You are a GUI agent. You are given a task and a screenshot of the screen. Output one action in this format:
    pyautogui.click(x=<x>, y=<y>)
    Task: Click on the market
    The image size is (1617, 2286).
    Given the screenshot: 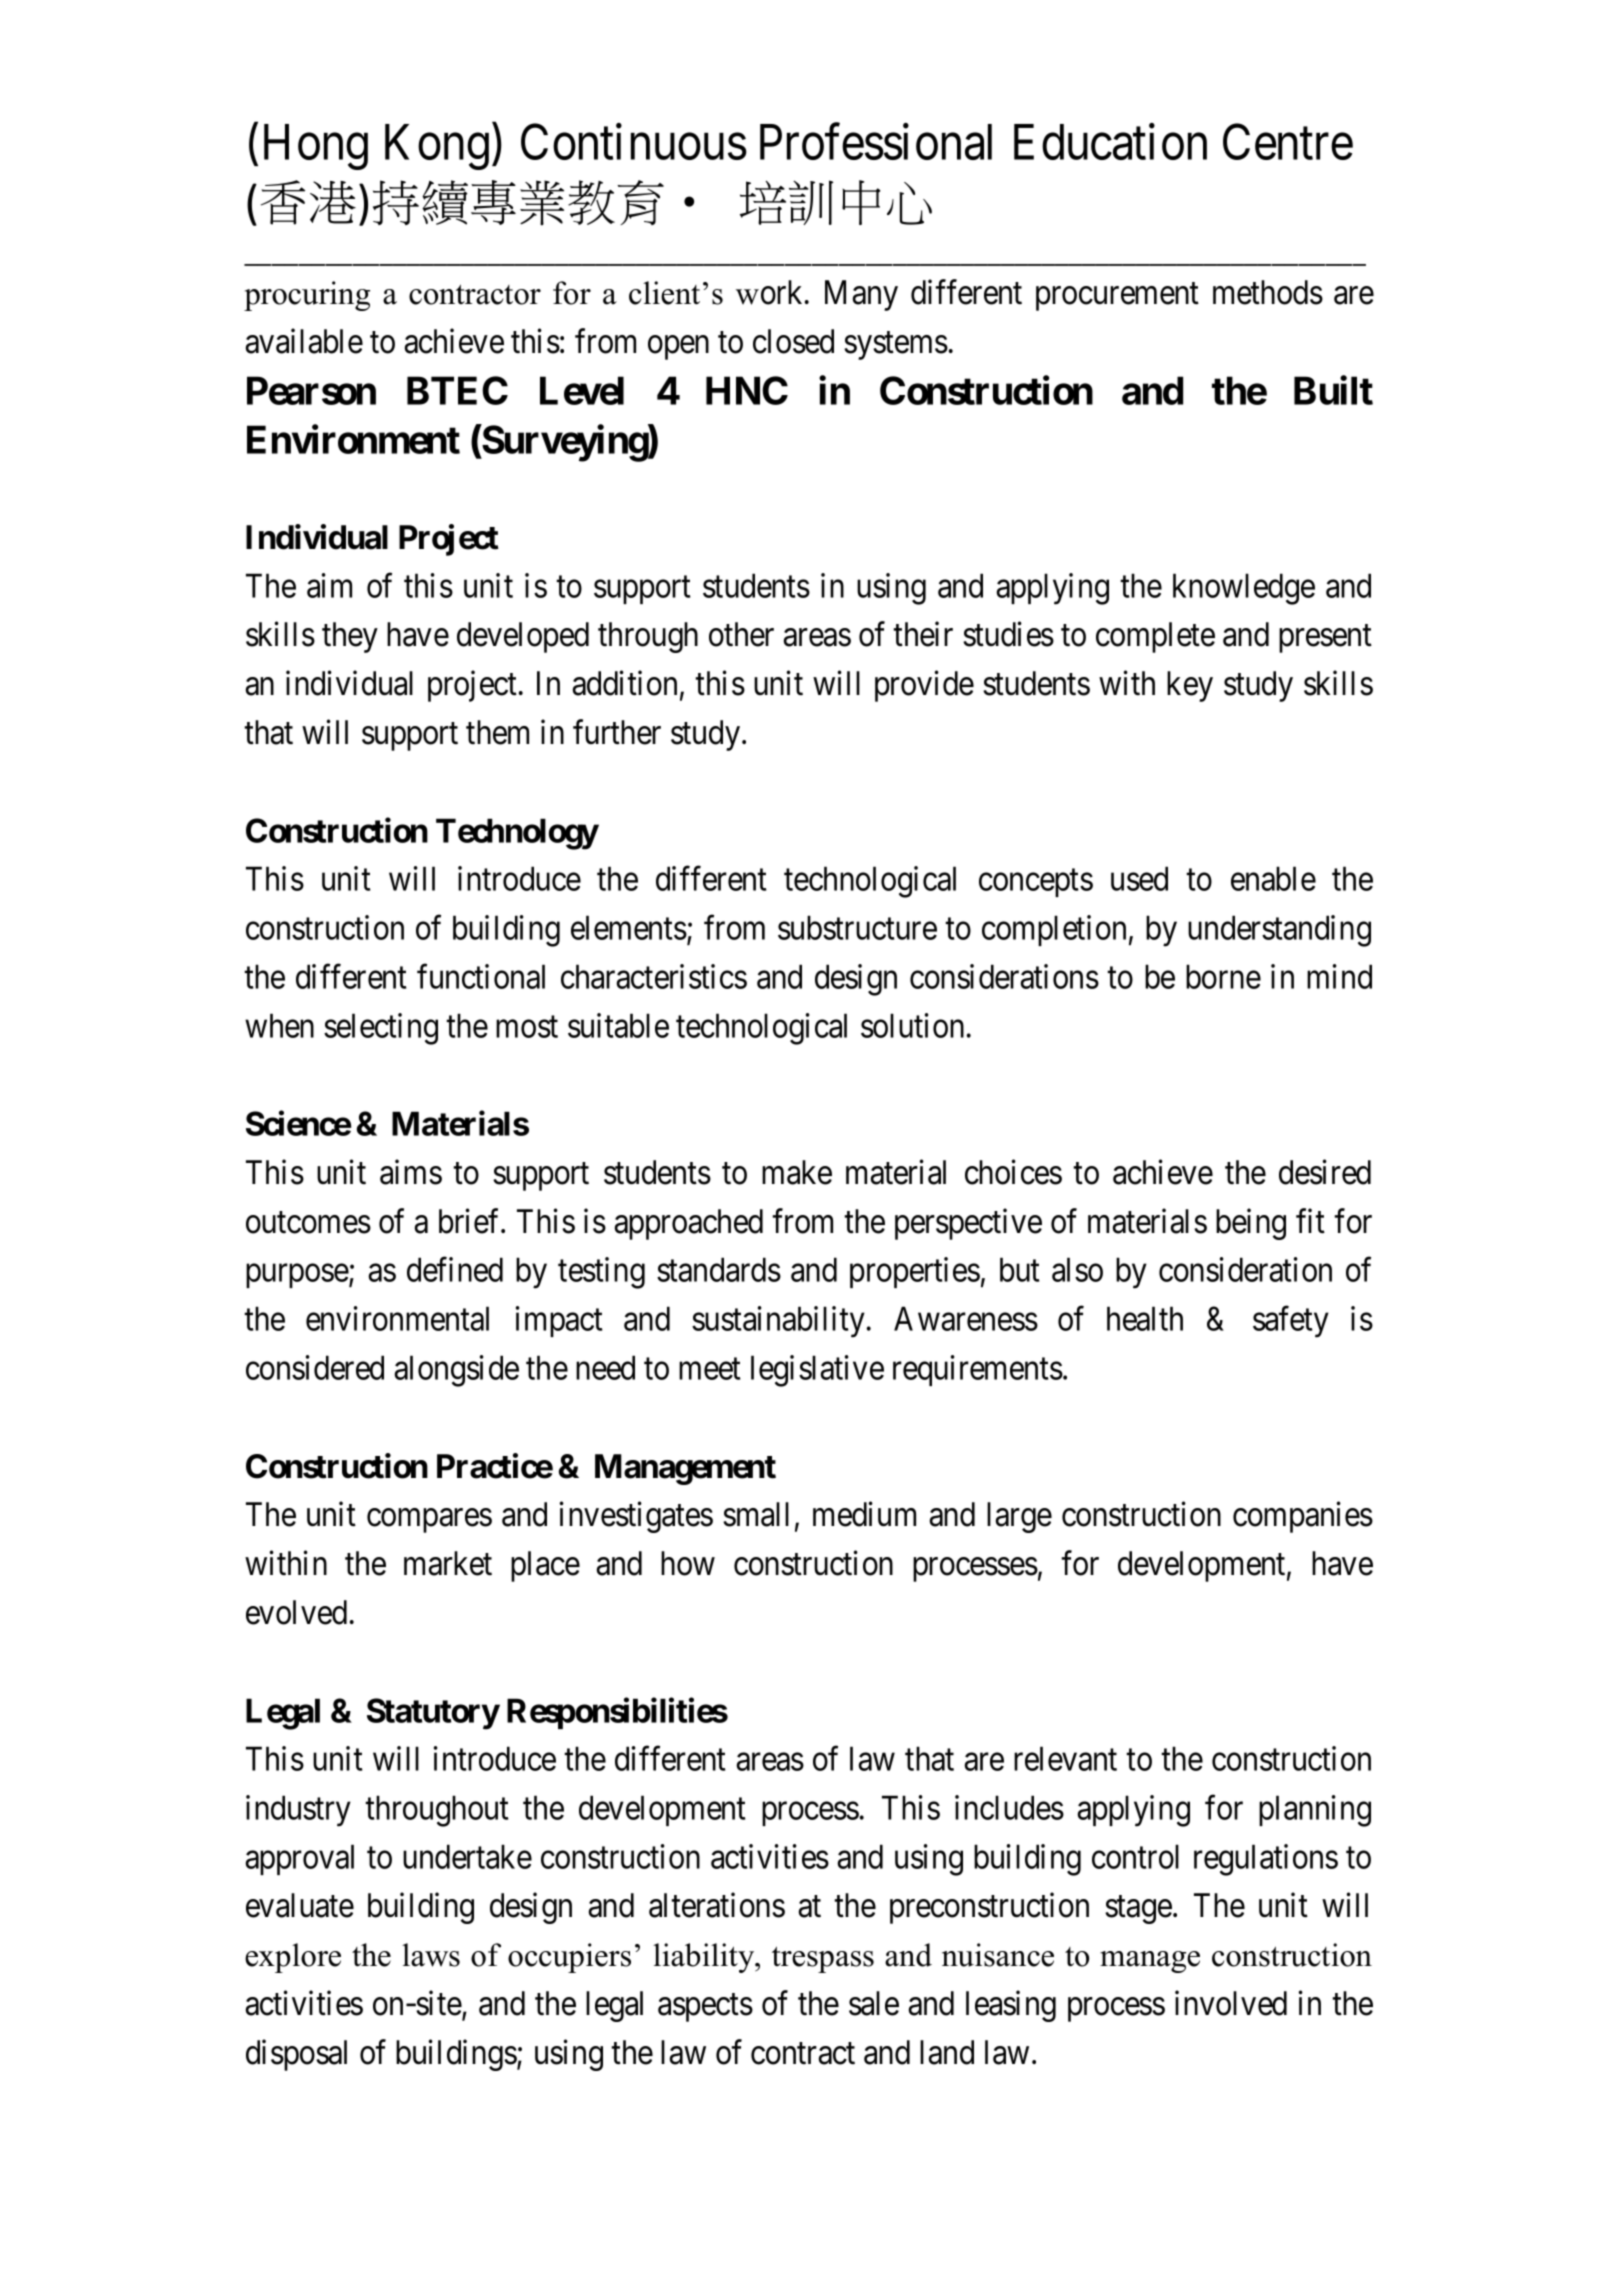 What is the action you would take?
    pyautogui.click(x=448, y=1563)
